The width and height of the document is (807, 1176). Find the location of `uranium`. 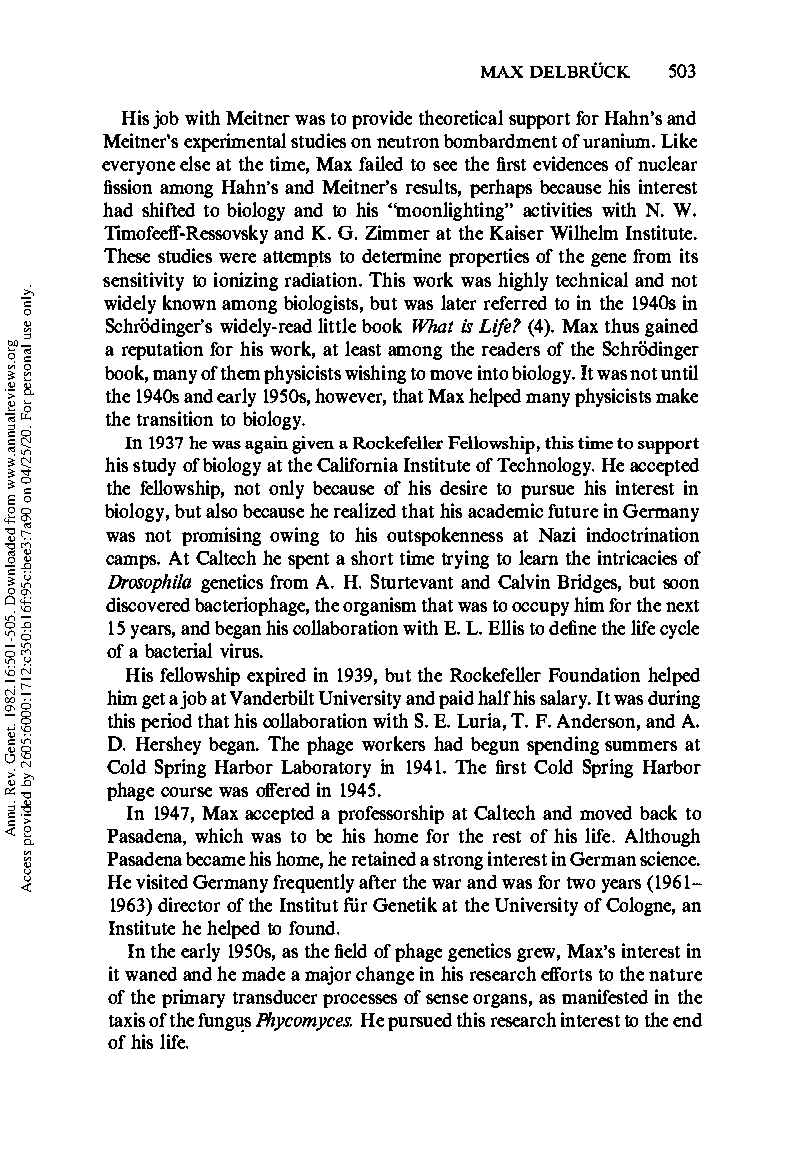

uranium is located at coordinates (618, 140).
